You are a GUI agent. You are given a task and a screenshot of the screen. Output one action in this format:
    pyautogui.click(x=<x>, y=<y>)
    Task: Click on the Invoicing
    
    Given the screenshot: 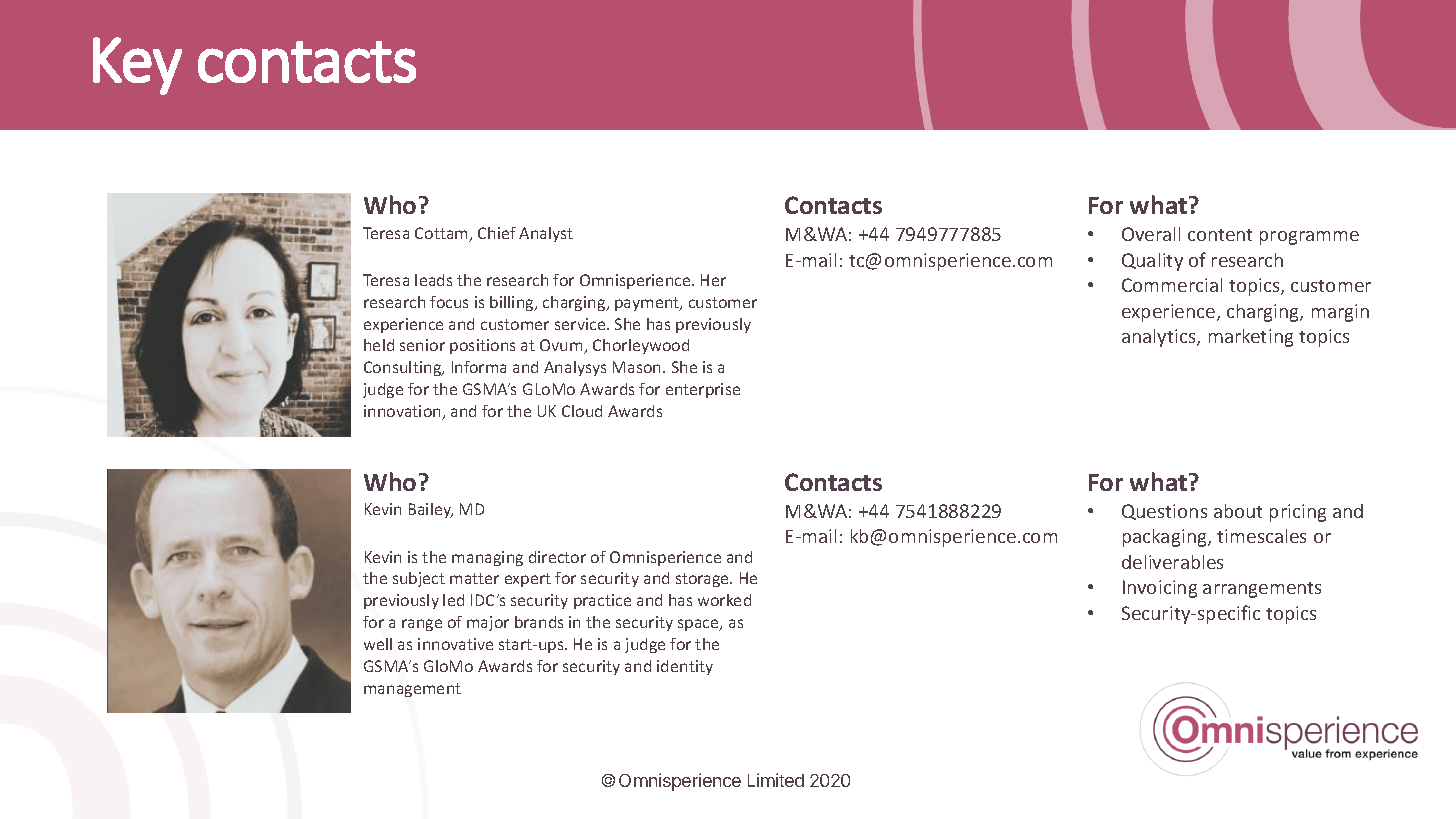 What is the action you would take?
    pyautogui.click(x=1160, y=589)
